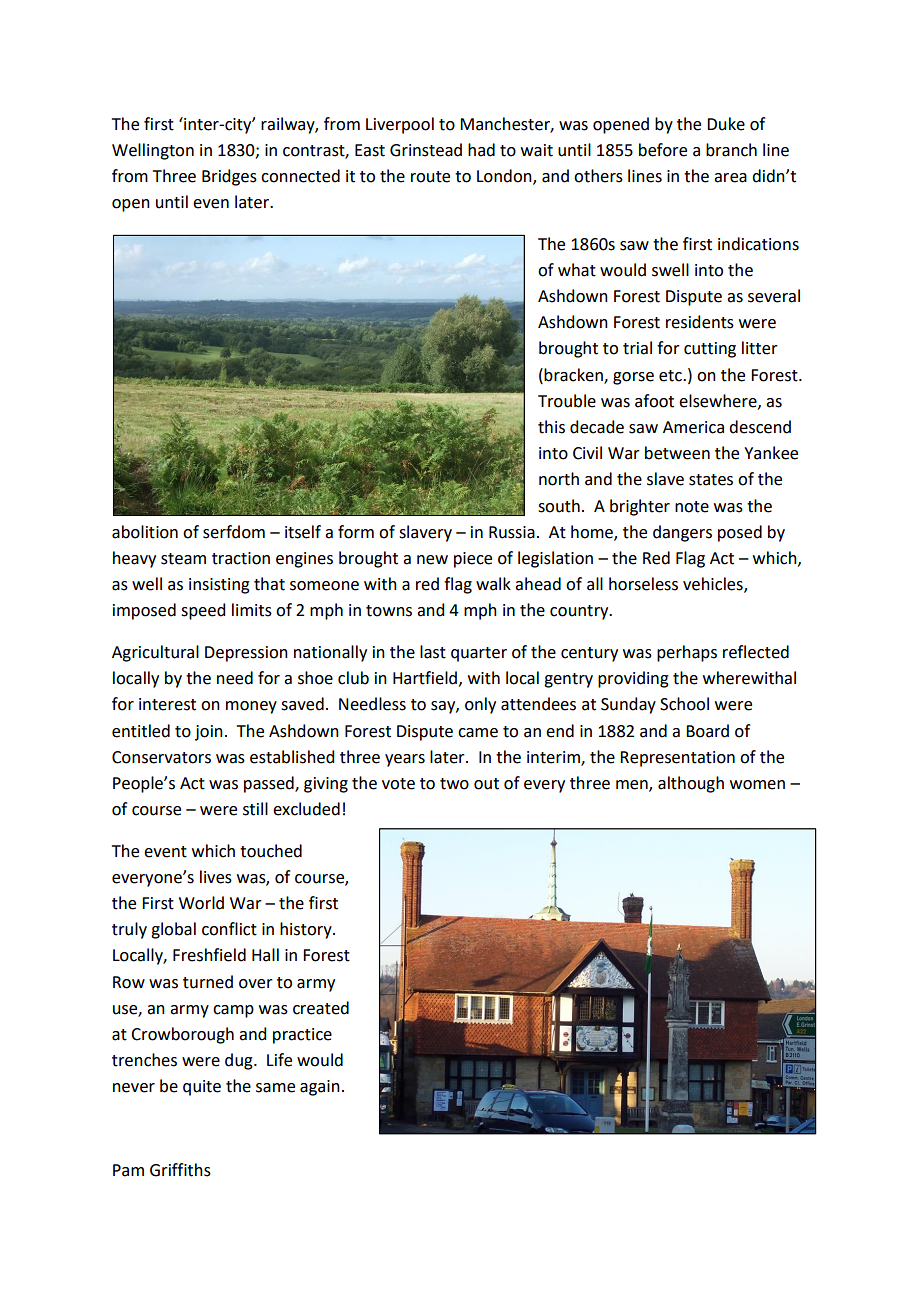 Image resolution: width=924 pixels, height=1308 pixels. I want to click on Bridges, so click(229, 177).
